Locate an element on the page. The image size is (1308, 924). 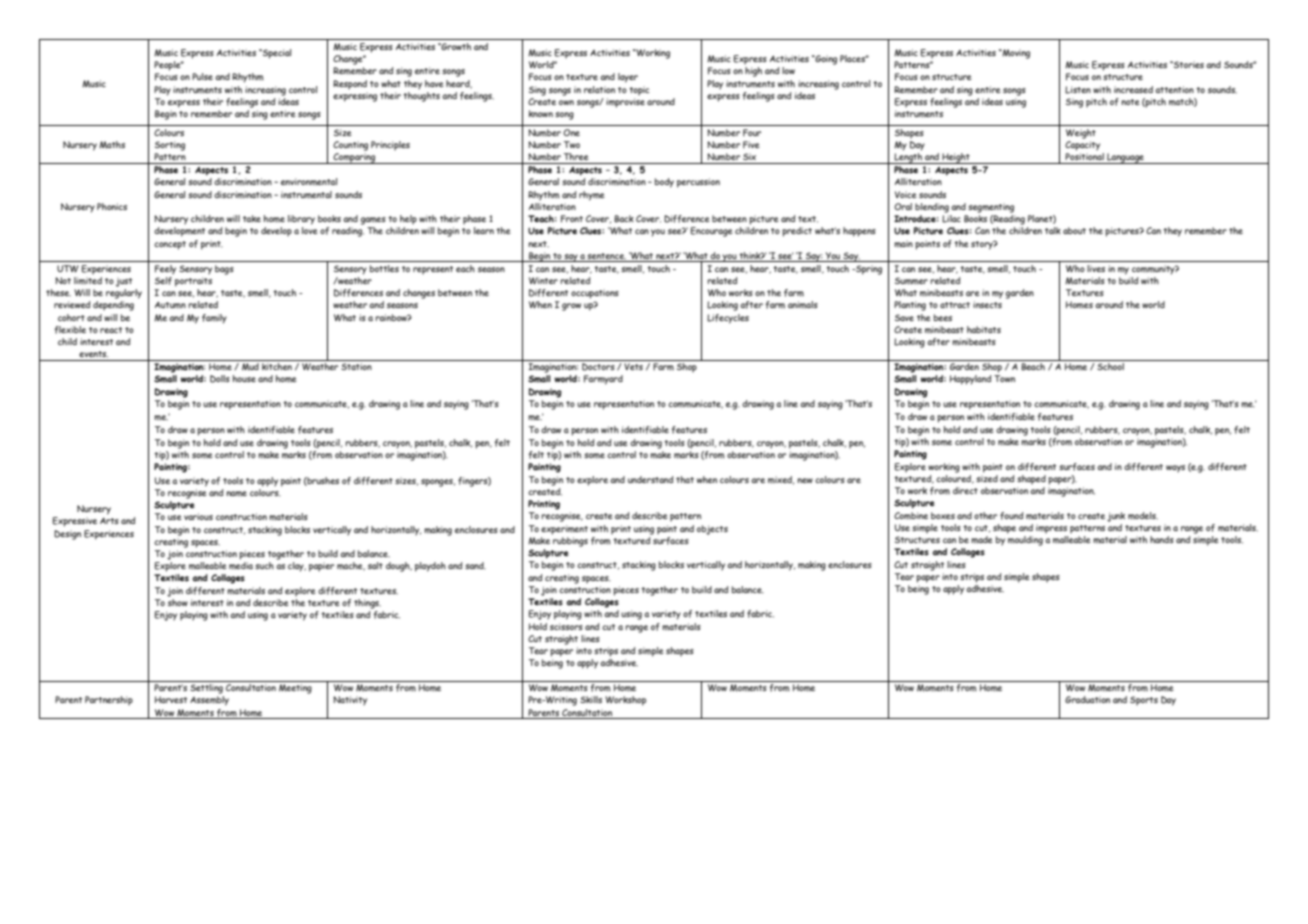
habitats is located at coordinates (984, 329).
